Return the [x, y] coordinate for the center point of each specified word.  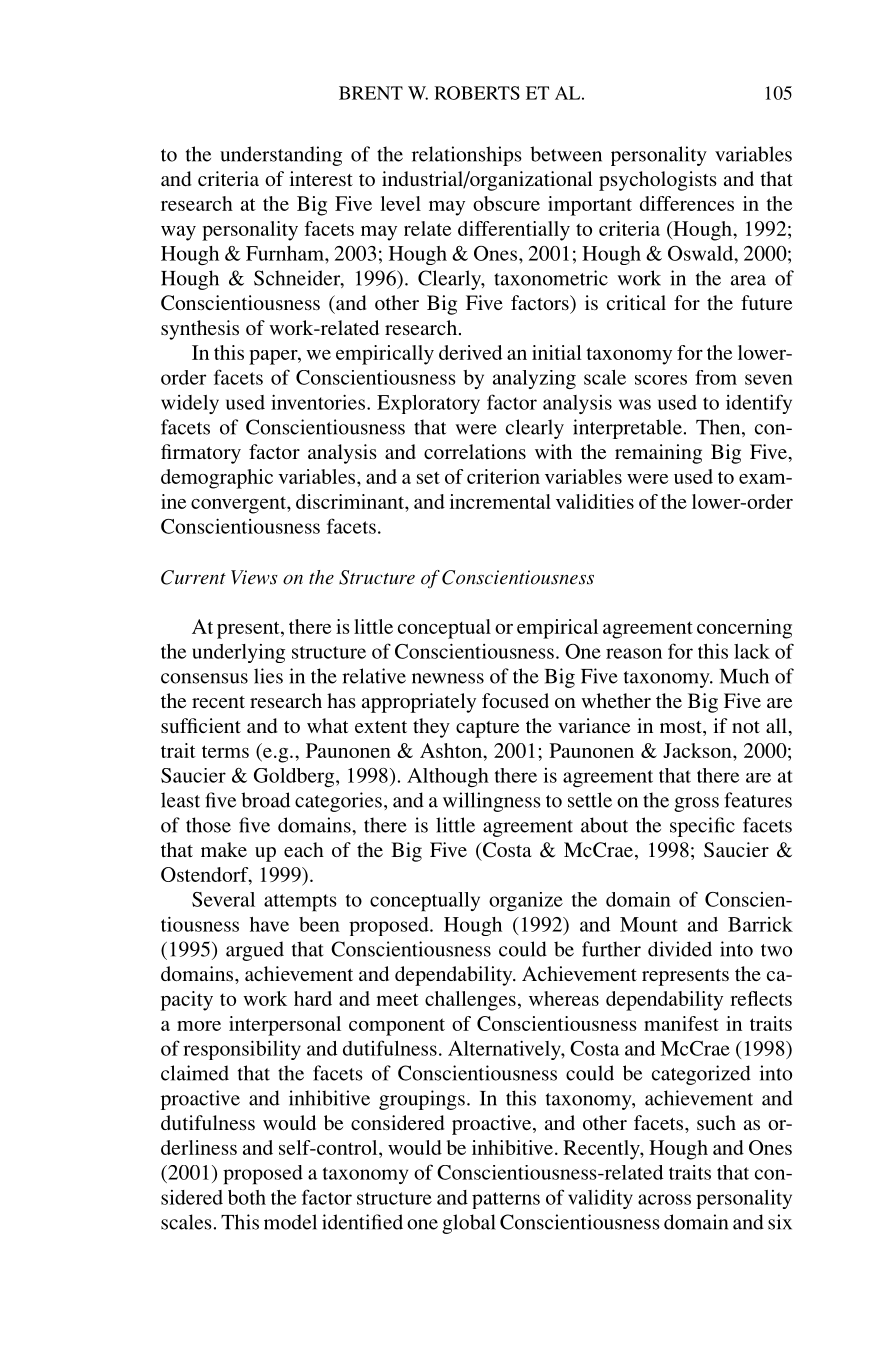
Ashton [452, 750]
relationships [467, 156]
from [716, 377]
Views [254, 577]
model [290, 1222]
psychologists [658, 181]
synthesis [200, 330]
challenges [470, 1001]
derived [470, 352]
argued [255, 951]
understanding [281, 156]
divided [680, 949]
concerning [744, 629]
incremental [500, 501]
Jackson [698, 750]
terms [225, 751]
